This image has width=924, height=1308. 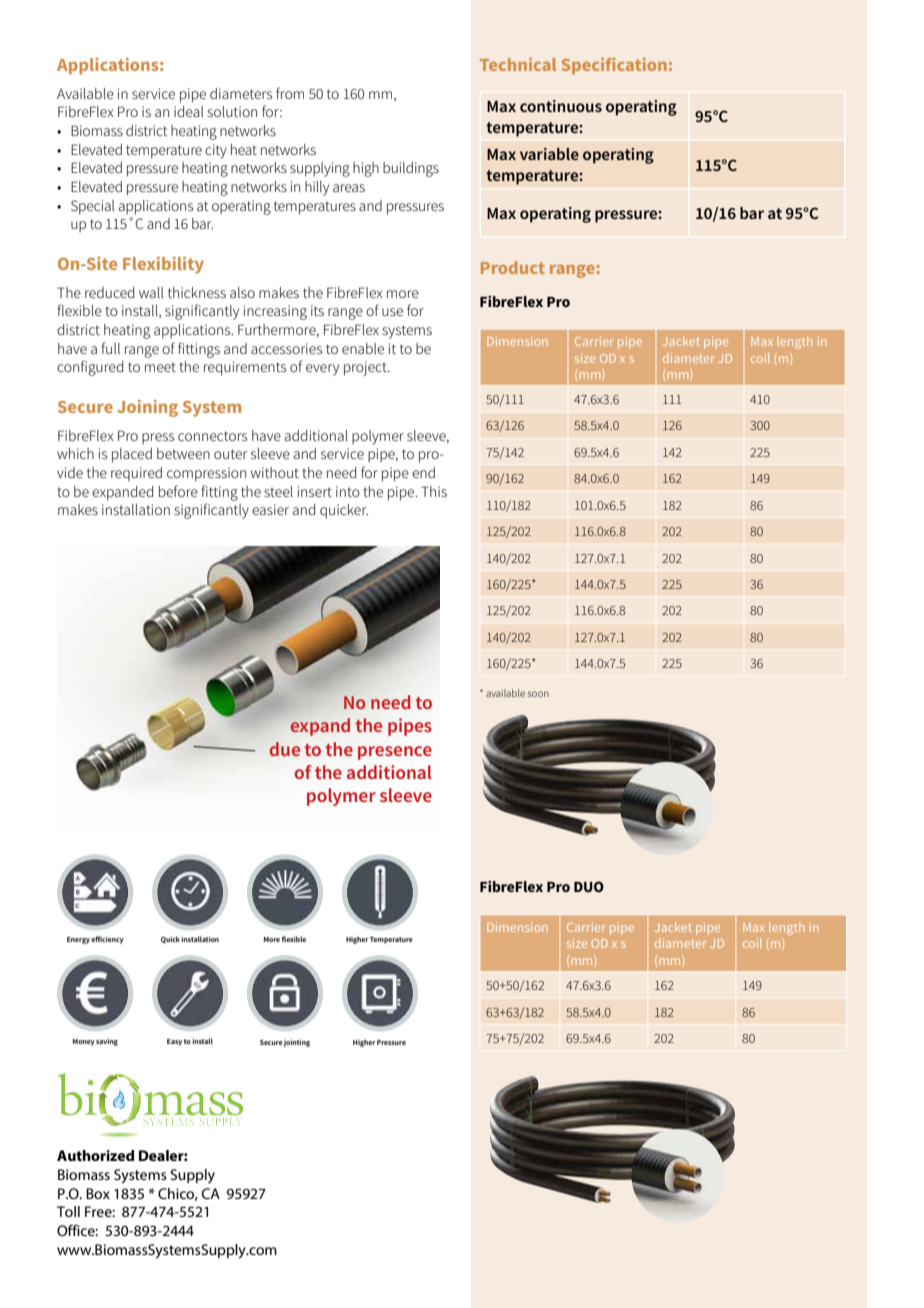 I want to click on efficiency, so click(x=107, y=940).
